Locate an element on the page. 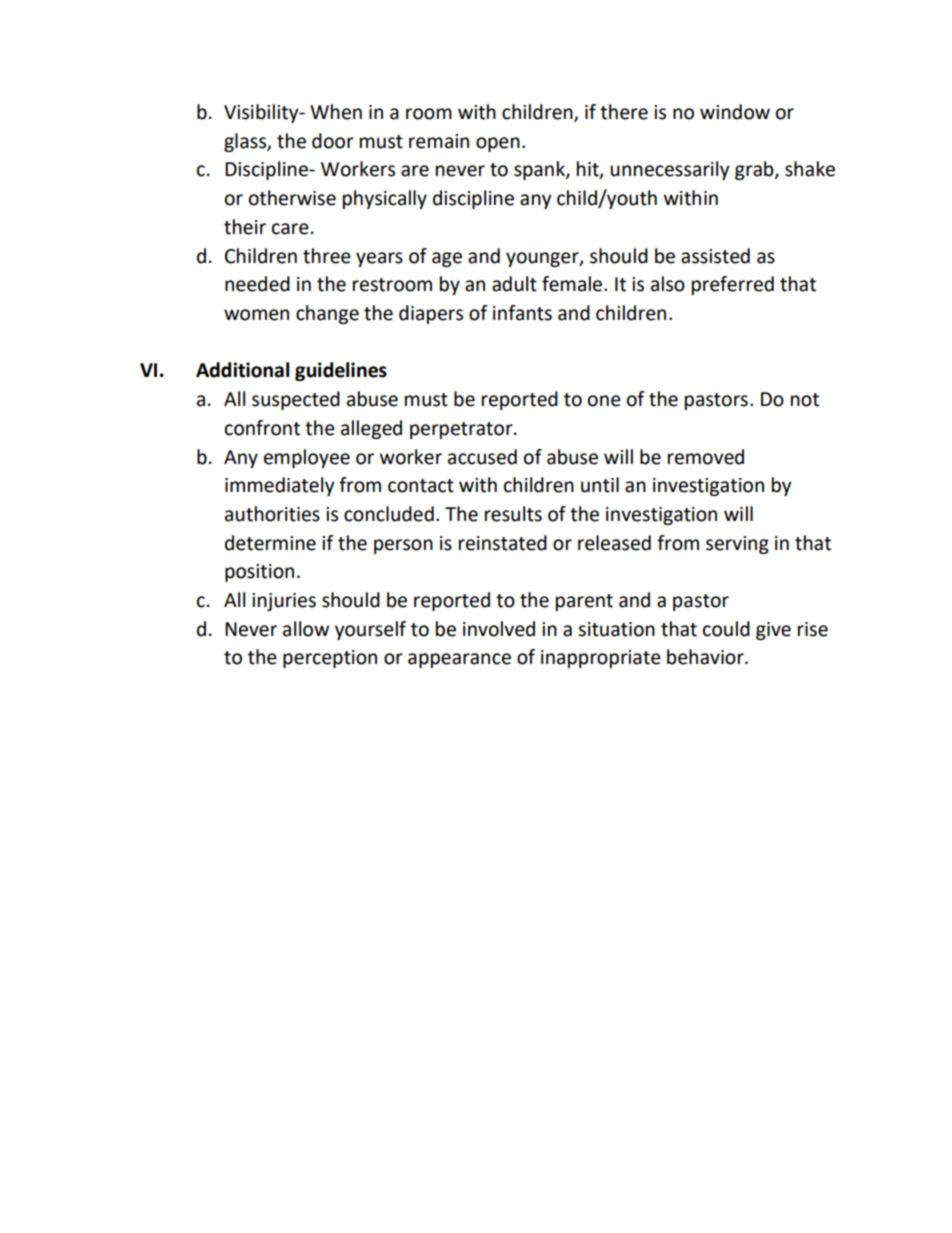  suspected is located at coordinates (296, 400).
